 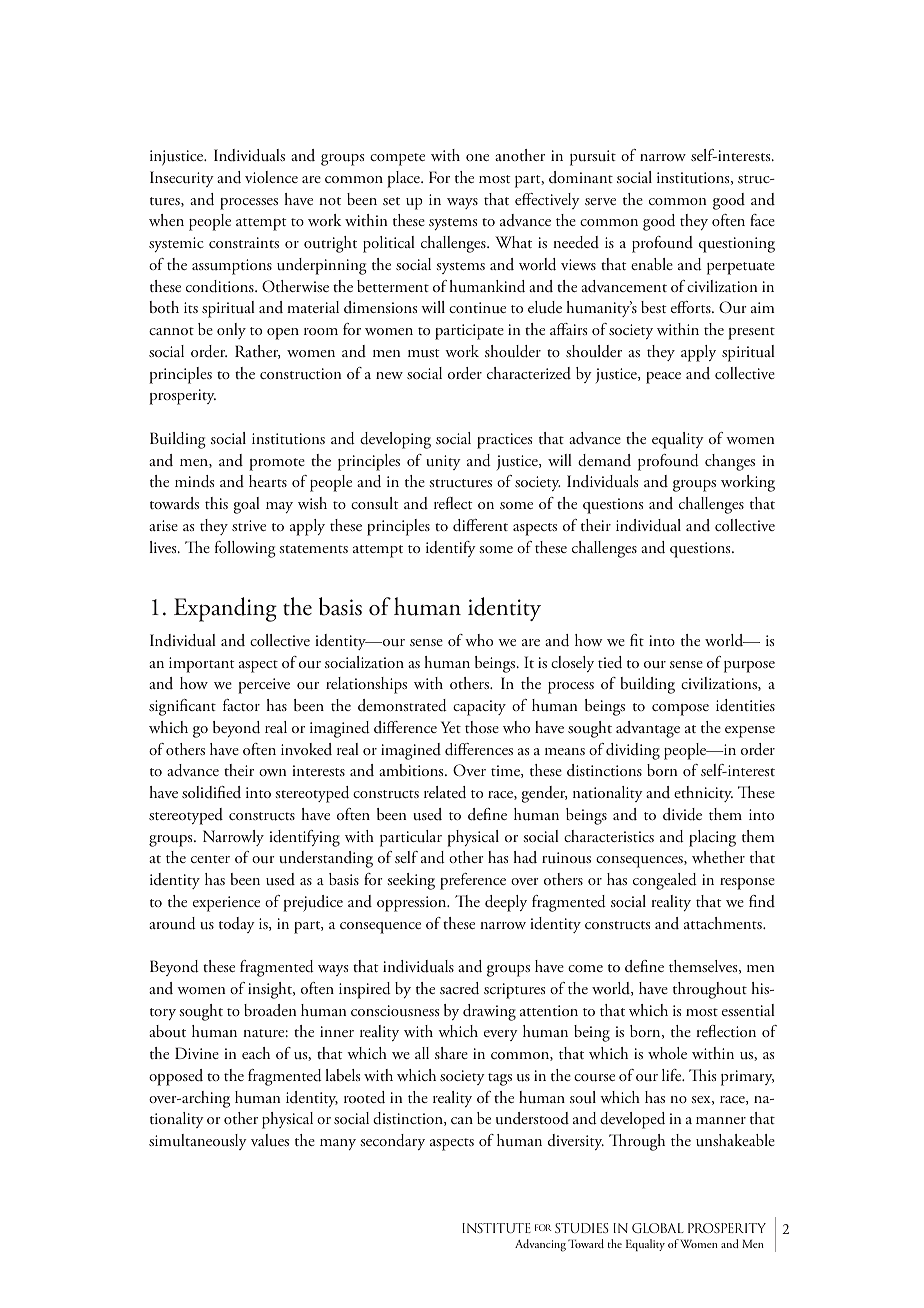 What do you see at coordinates (479, 708) in the screenshot?
I see `capacity` at bounding box center [479, 708].
